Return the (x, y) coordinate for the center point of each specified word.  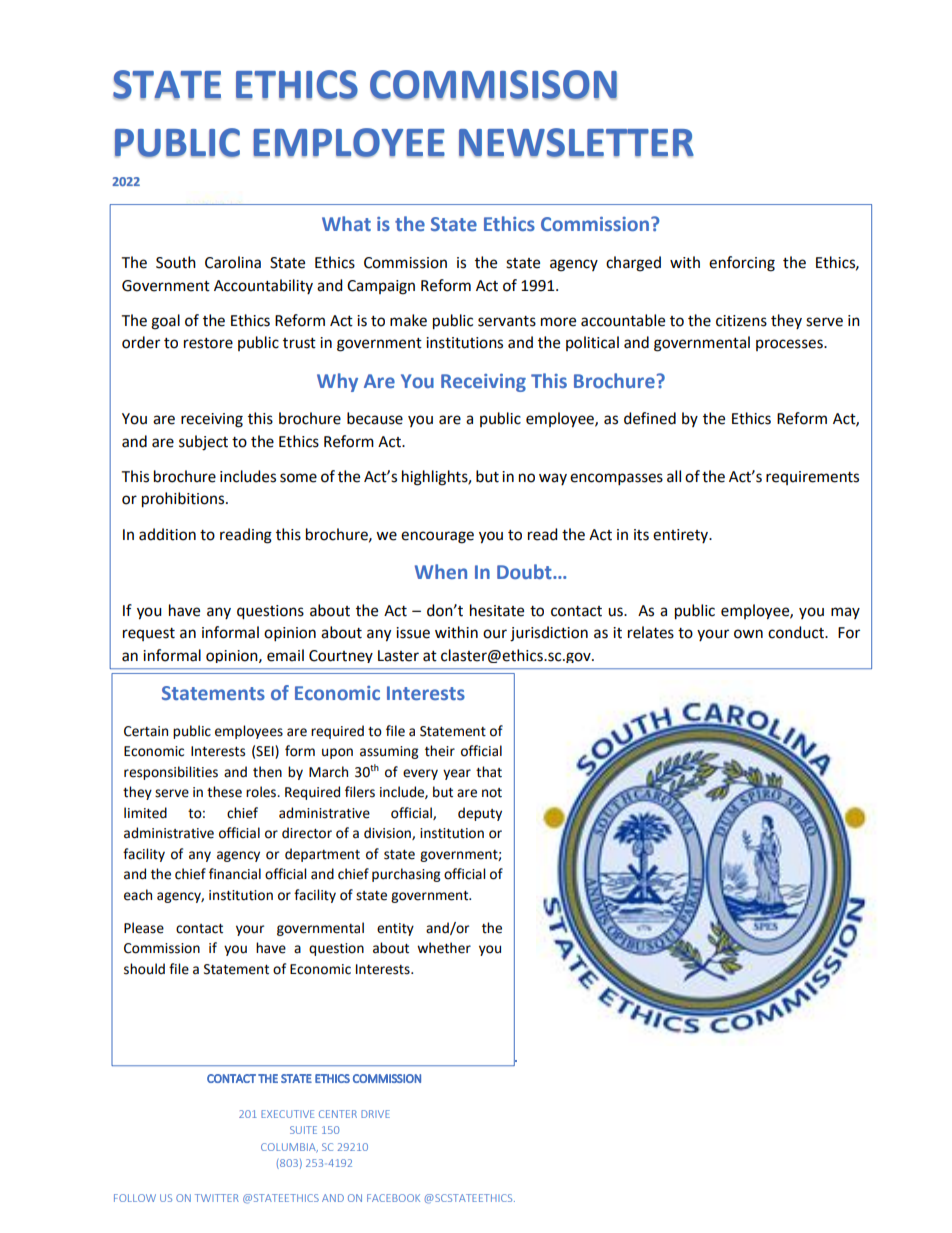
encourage (437, 537)
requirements (812, 478)
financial (235, 874)
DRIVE (375, 1114)
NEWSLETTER (576, 143)
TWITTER (217, 1198)
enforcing (742, 264)
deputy (480, 814)
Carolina (233, 262)
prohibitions (184, 500)
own (748, 634)
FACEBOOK (393, 1198)
